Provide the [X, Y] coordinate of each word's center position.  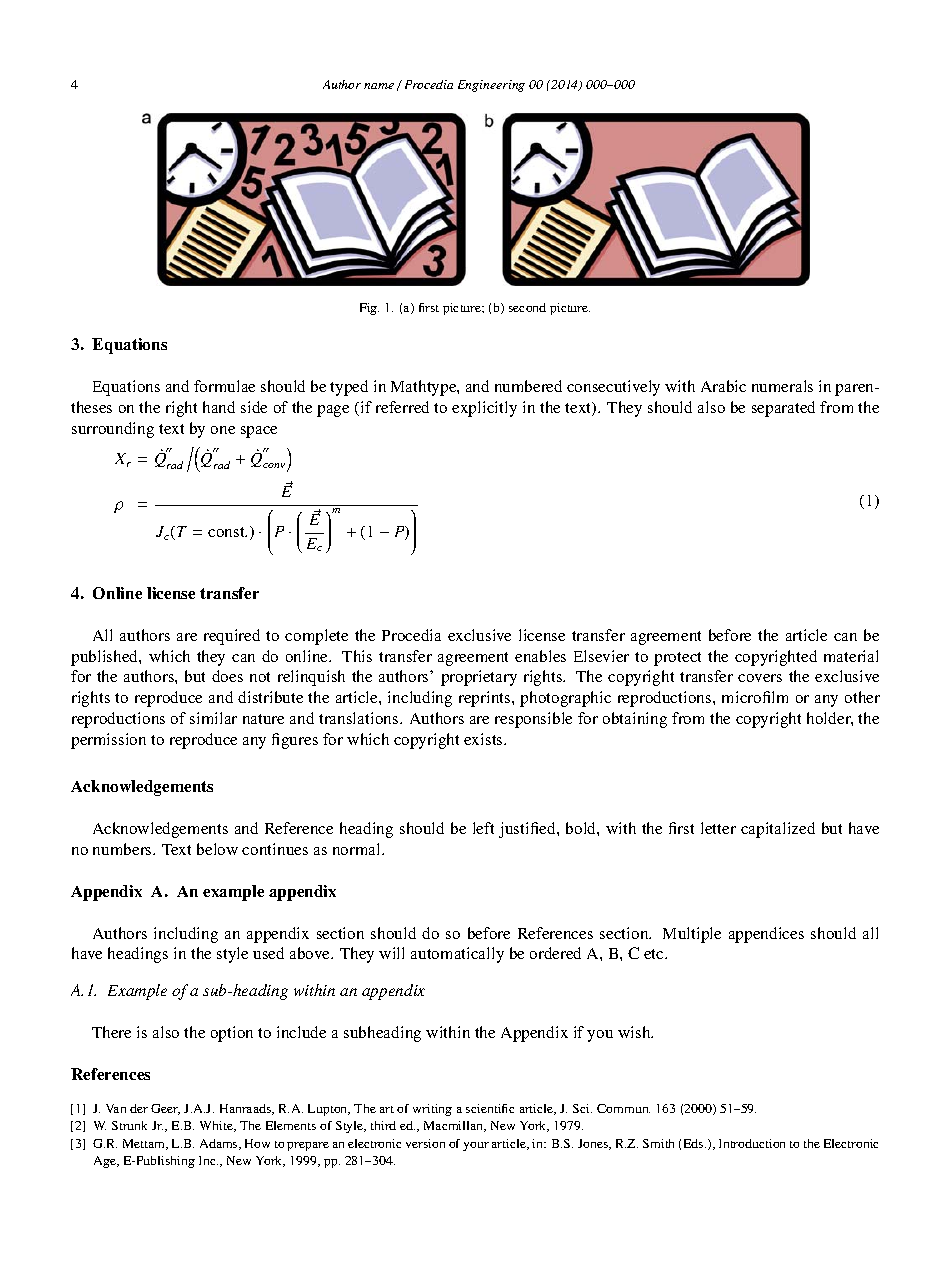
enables [540, 656]
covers [760, 678]
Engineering [491, 86]
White [218, 1126]
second [527, 307]
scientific [490, 1108]
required [232, 637]
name [379, 86]
